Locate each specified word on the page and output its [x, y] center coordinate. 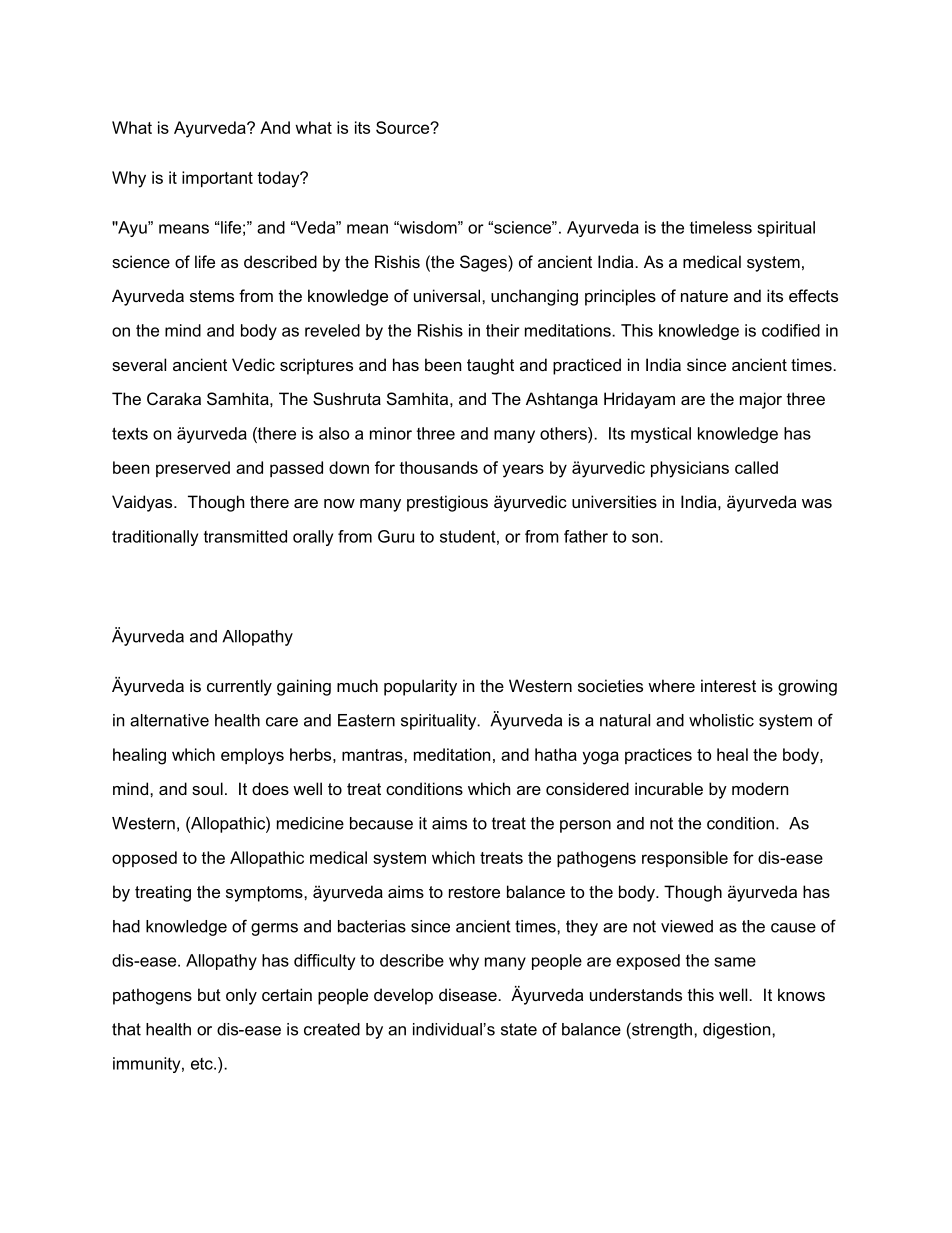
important [217, 179]
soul [207, 788]
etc [203, 1064]
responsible [685, 859]
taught [490, 366]
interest [728, 685]
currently [239, 687]
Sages [484, 263]
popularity [420, 687]
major [761, 400]
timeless [721, 227]
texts [130, 433]
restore [474, 892]
